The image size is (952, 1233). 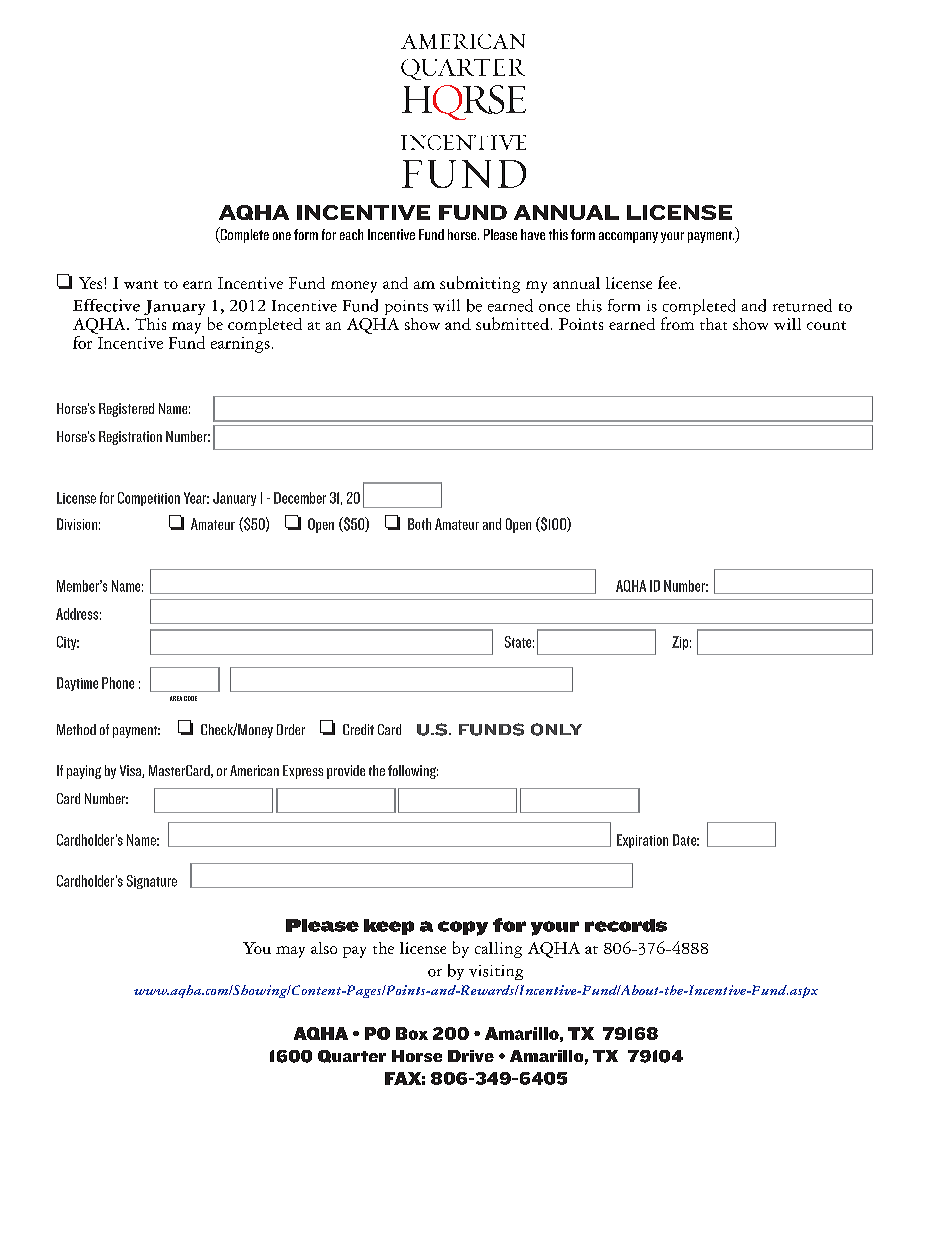 What do you see at coordinates (176, 698) in the screenshot?
I see `AREA` at bounding box center [176, 698].
